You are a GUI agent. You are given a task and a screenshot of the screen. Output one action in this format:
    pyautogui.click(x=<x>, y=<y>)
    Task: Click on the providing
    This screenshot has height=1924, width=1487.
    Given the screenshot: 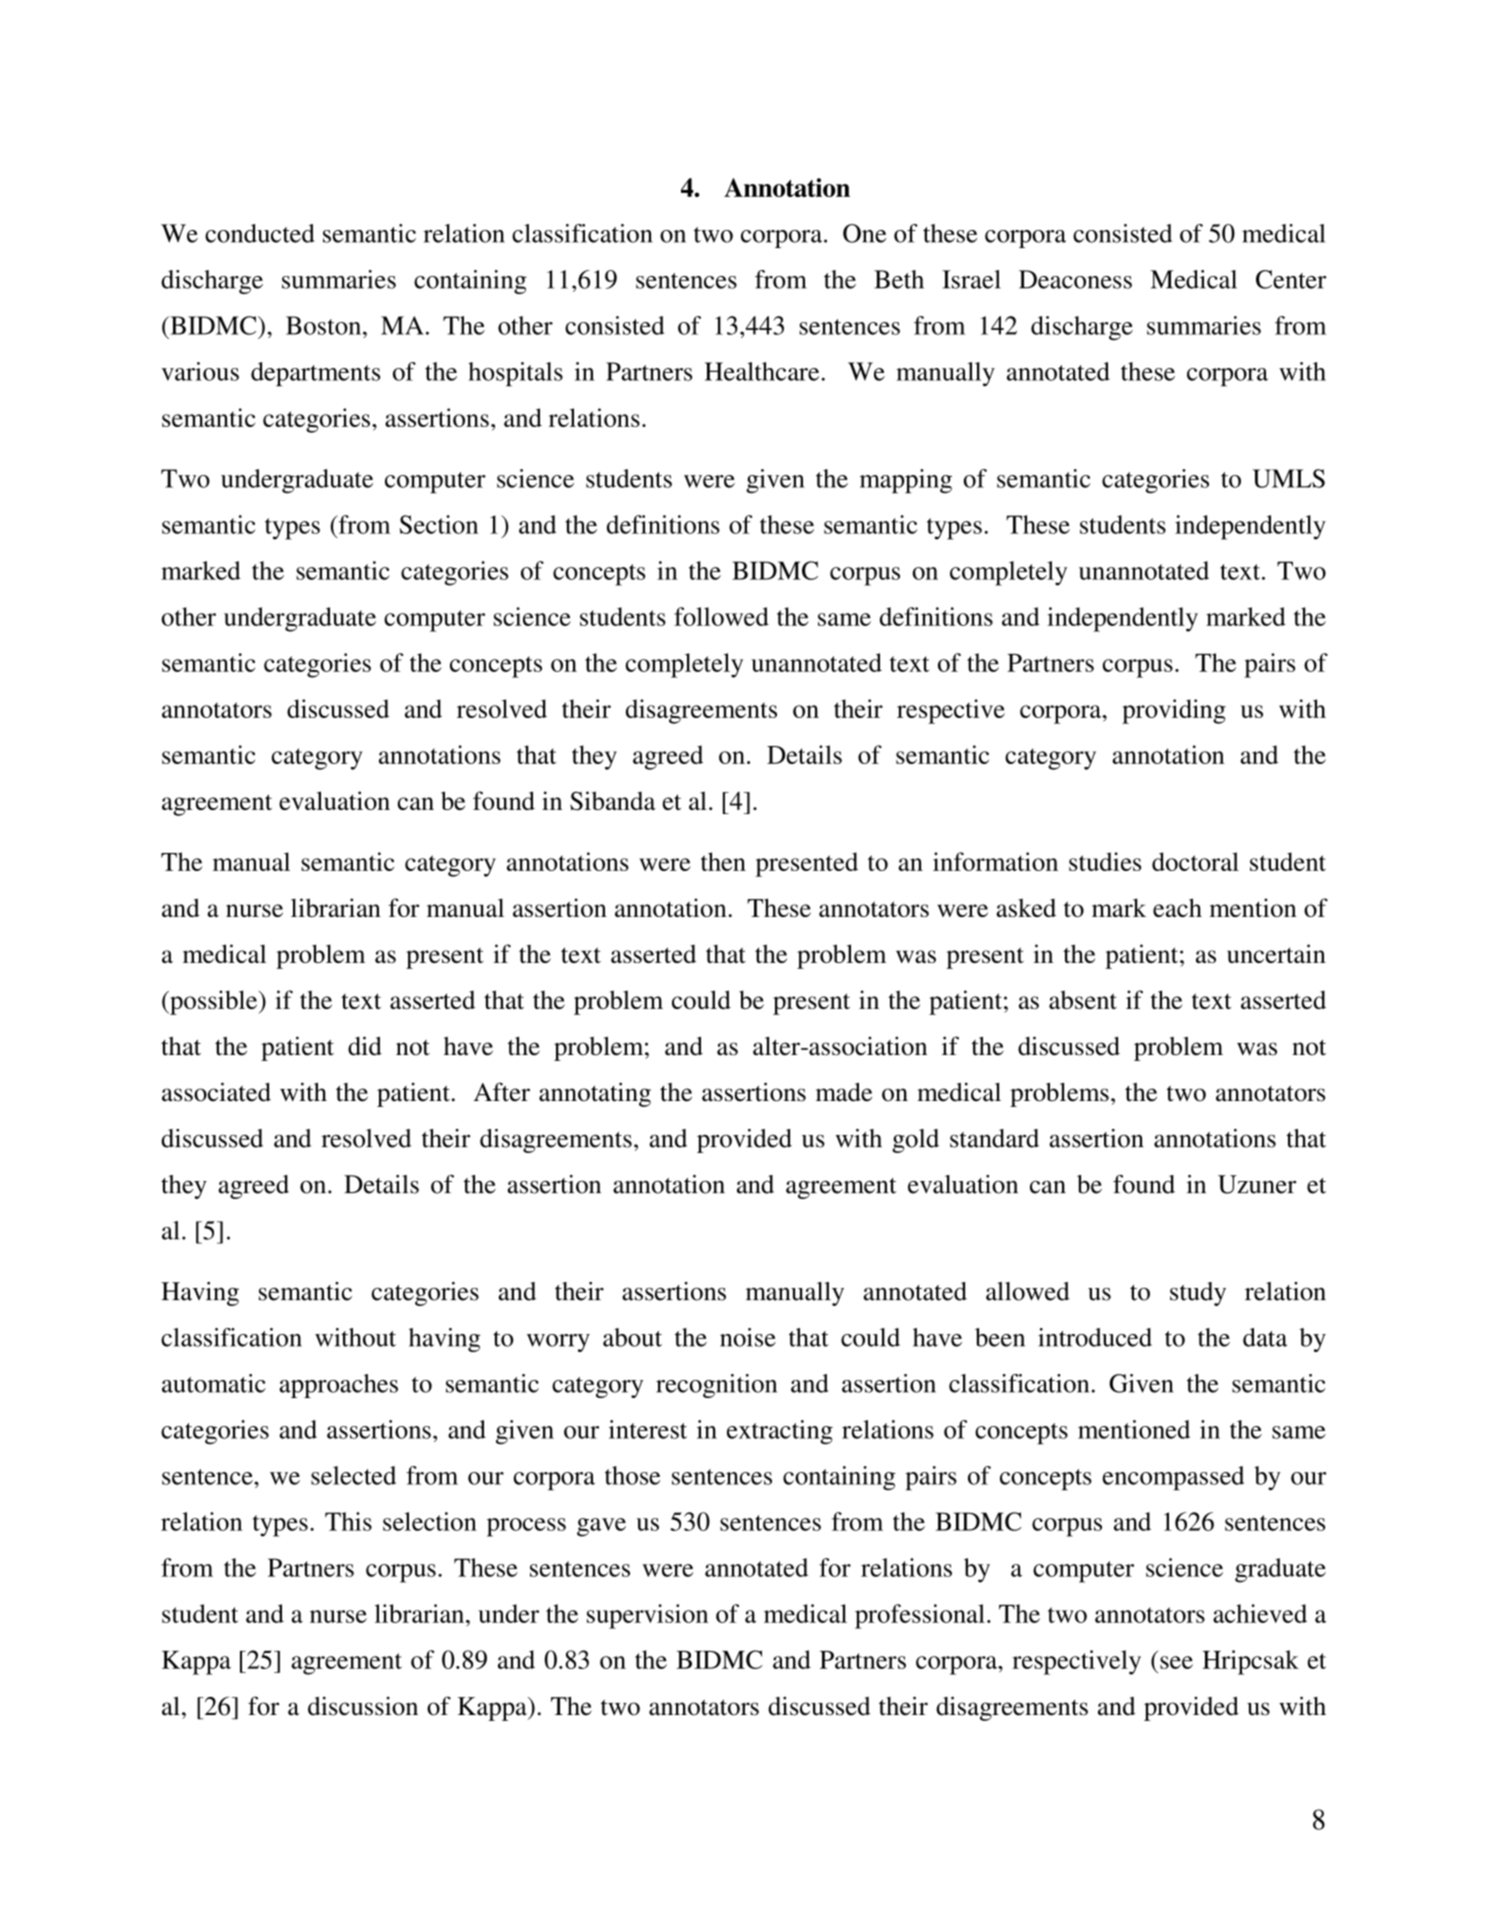 What is the action you would take?
    pyautogui.click(x=1174, y=711)
